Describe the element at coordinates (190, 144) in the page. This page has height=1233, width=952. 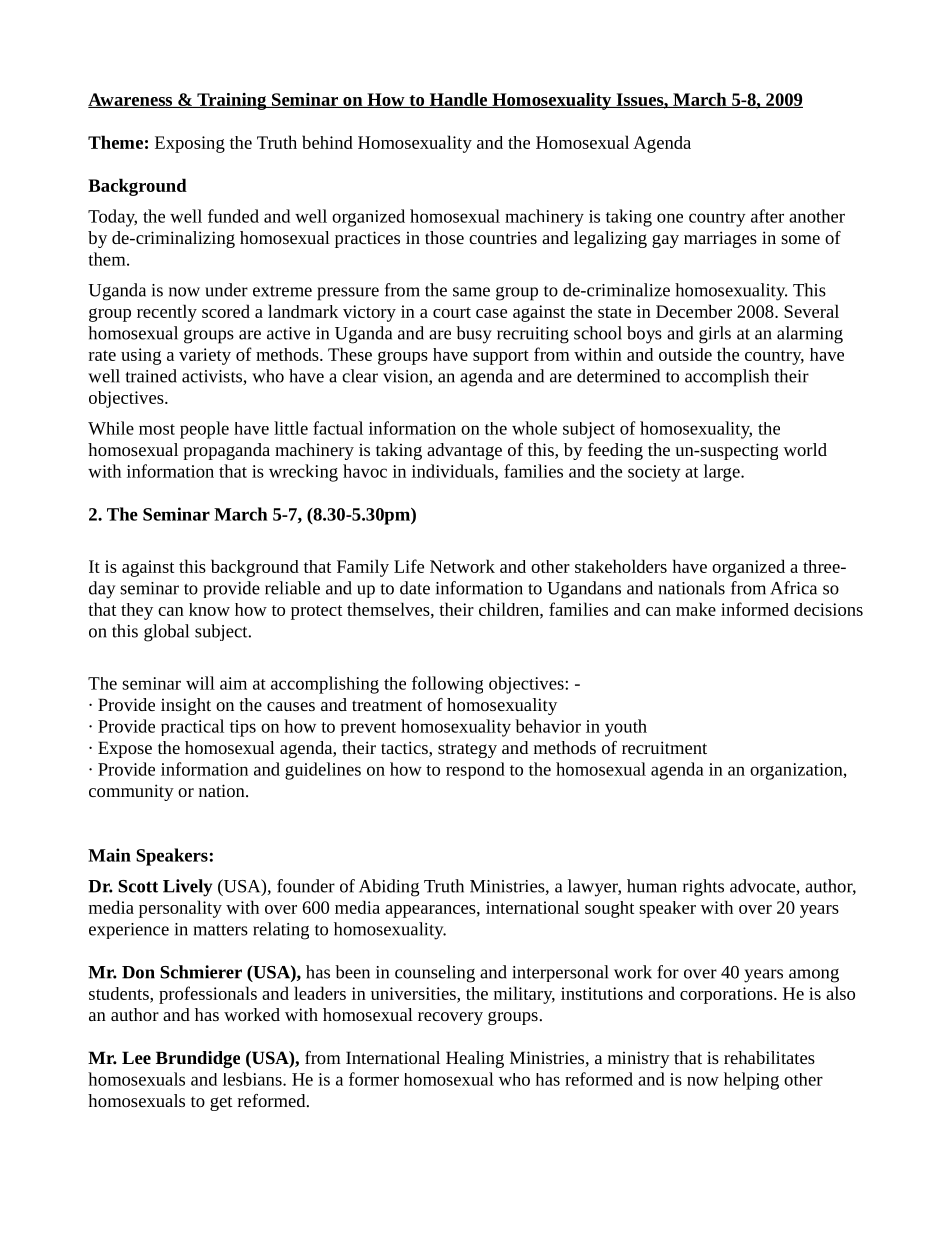
I see `Exposing` at that location.
